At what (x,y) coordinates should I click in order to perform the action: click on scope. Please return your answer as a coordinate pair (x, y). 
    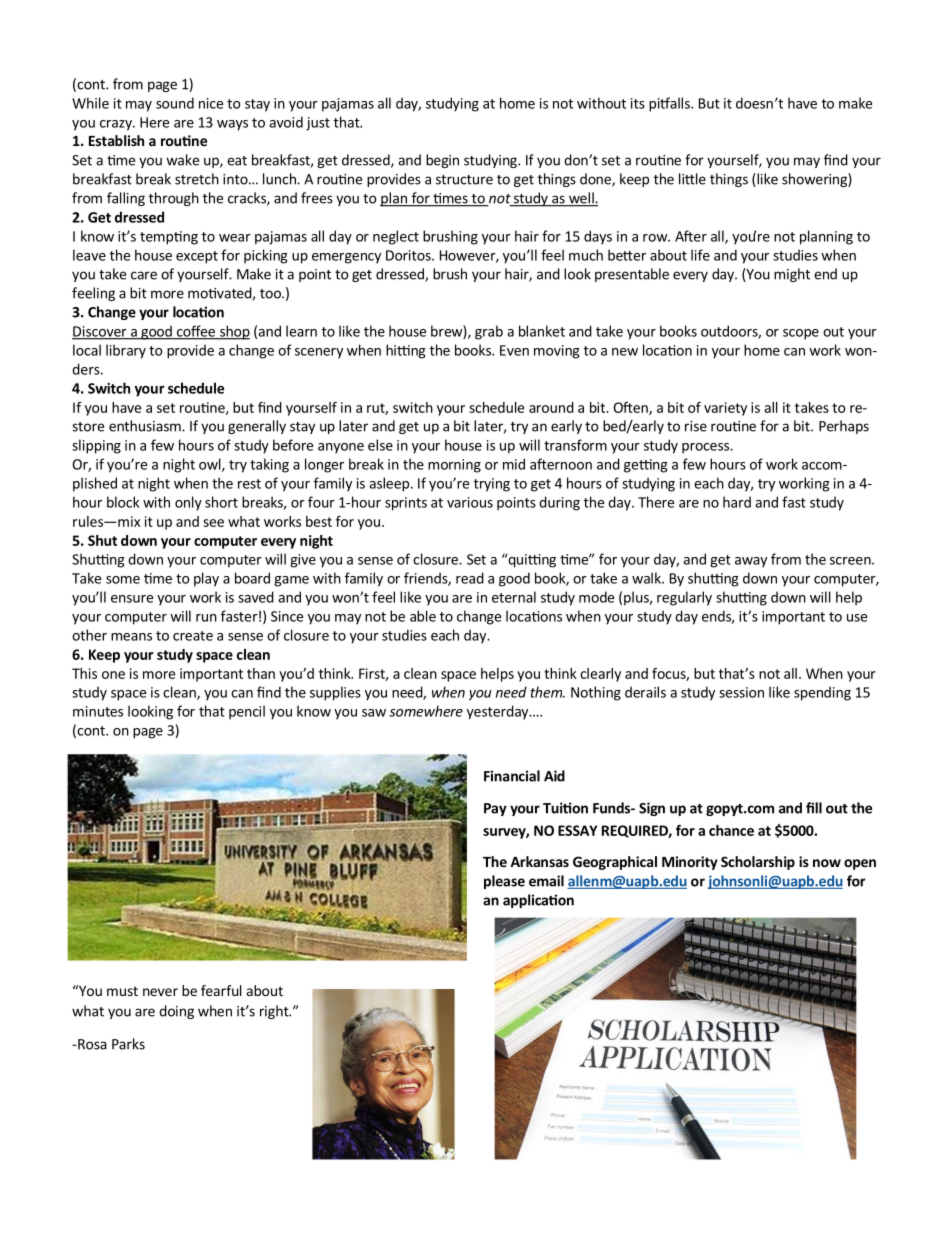
    Looking at the image, I should click on (801, 334).
